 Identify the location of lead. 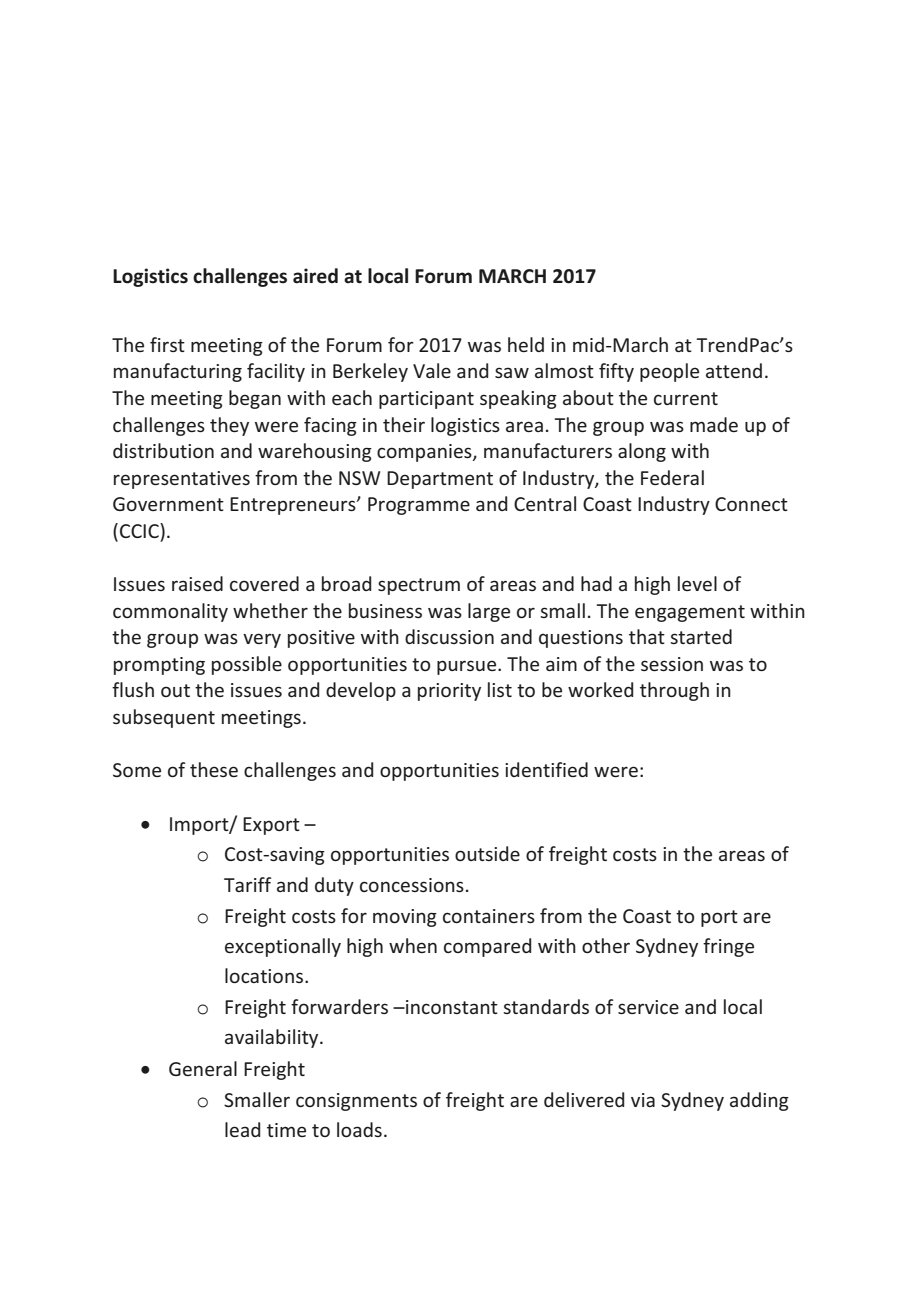
(242, 1129).
